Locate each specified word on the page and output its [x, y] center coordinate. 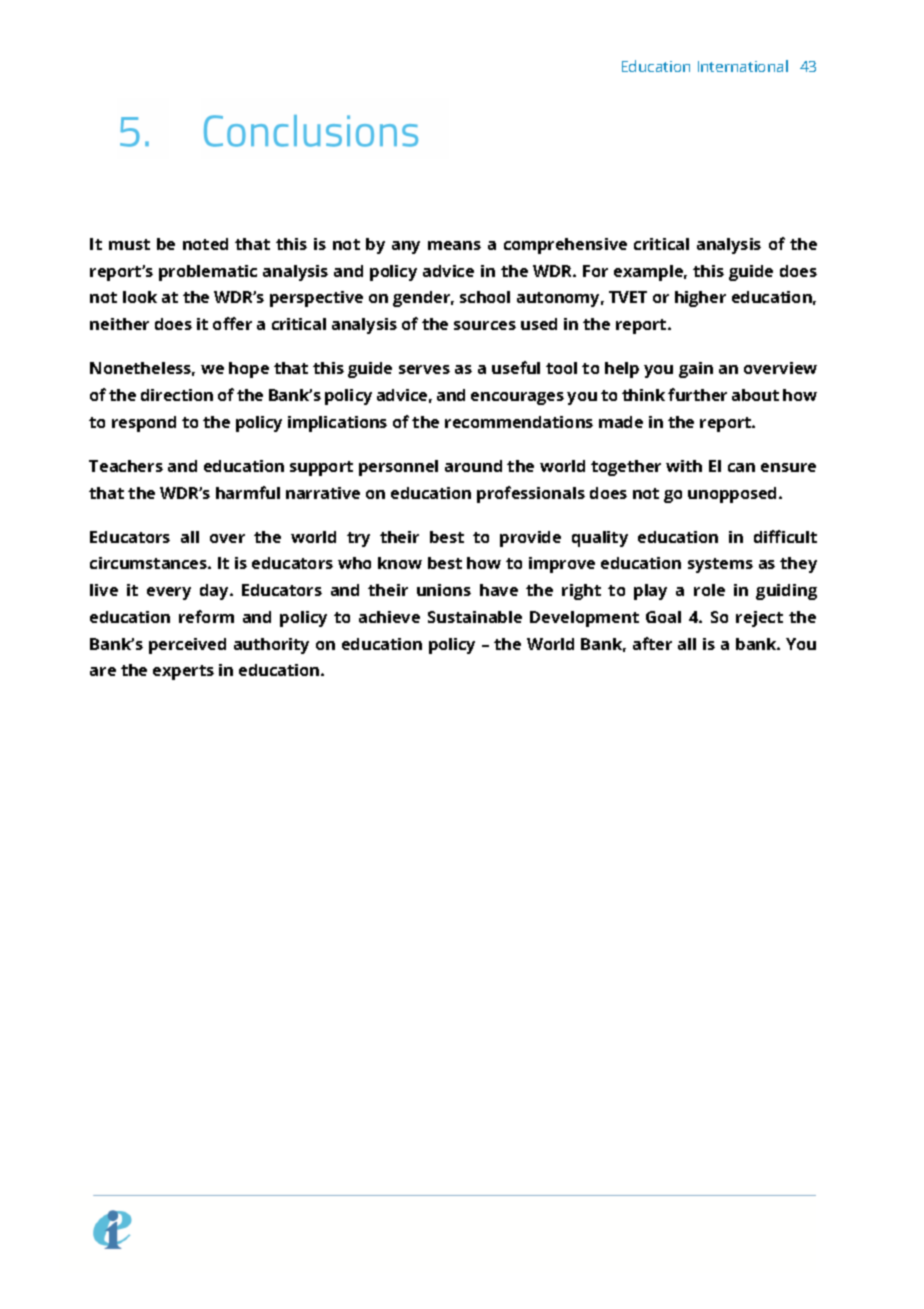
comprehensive [565, 246]
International [743, 66]
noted [205, 244]
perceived [187, 646]
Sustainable [475, 617]
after [652, 643]
